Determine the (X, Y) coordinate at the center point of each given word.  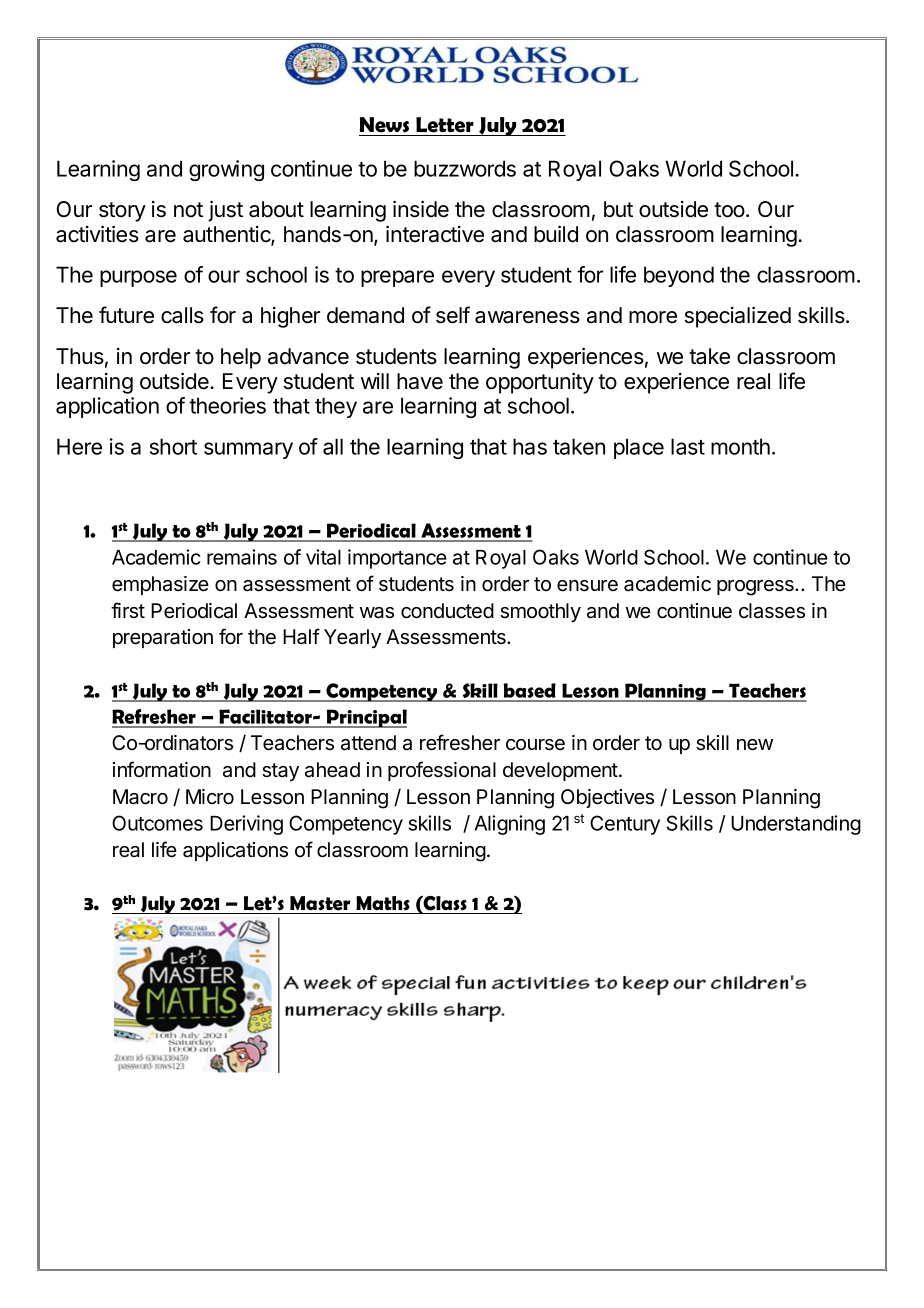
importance (397, 559)
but (618, 209)
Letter (445, 125)
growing (226, 170)
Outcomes (157, 823)
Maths (383, 903)
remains (242, 557)
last (688, 446)
